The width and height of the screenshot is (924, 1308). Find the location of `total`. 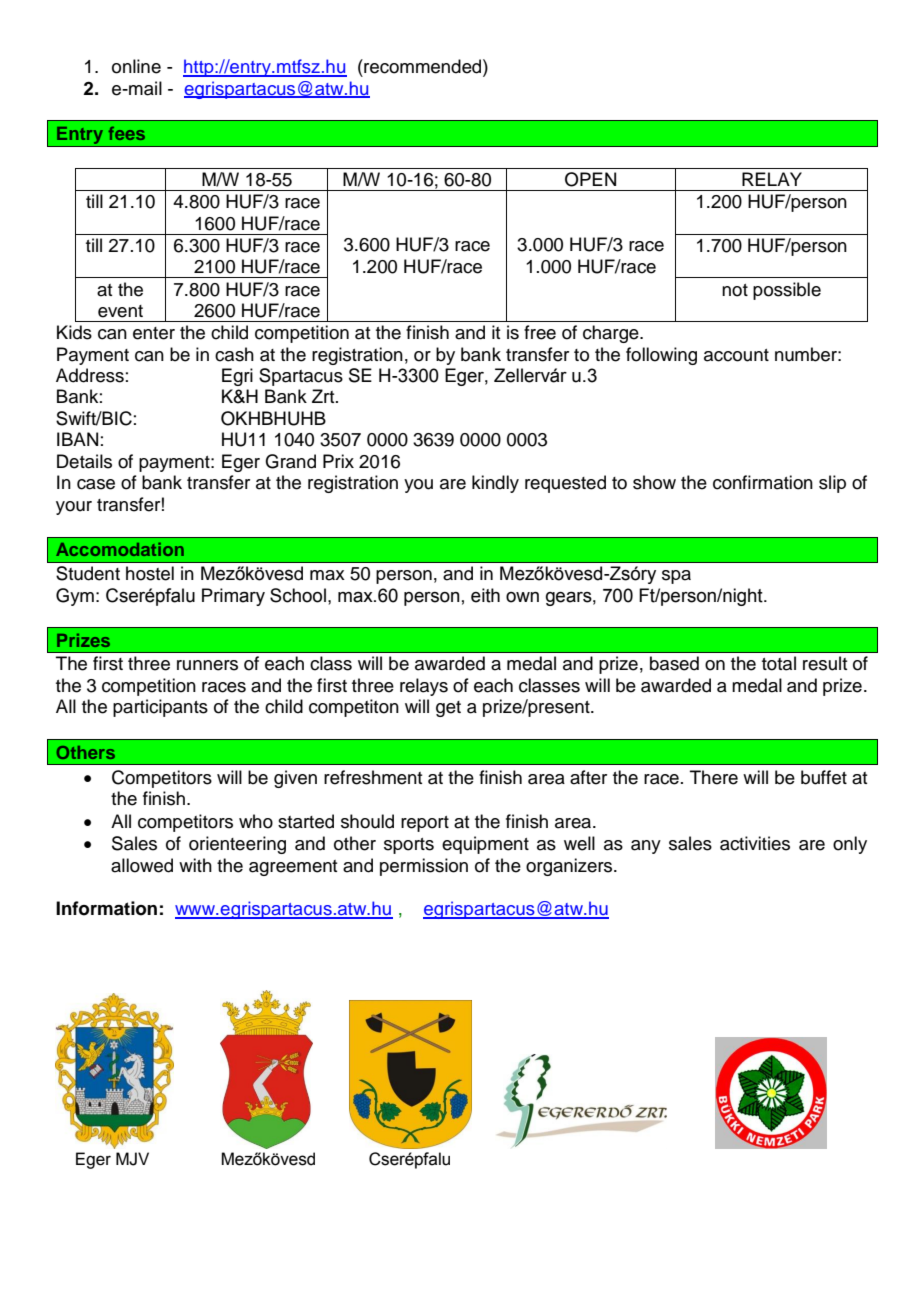

total is located at coordinates (779, 663).
